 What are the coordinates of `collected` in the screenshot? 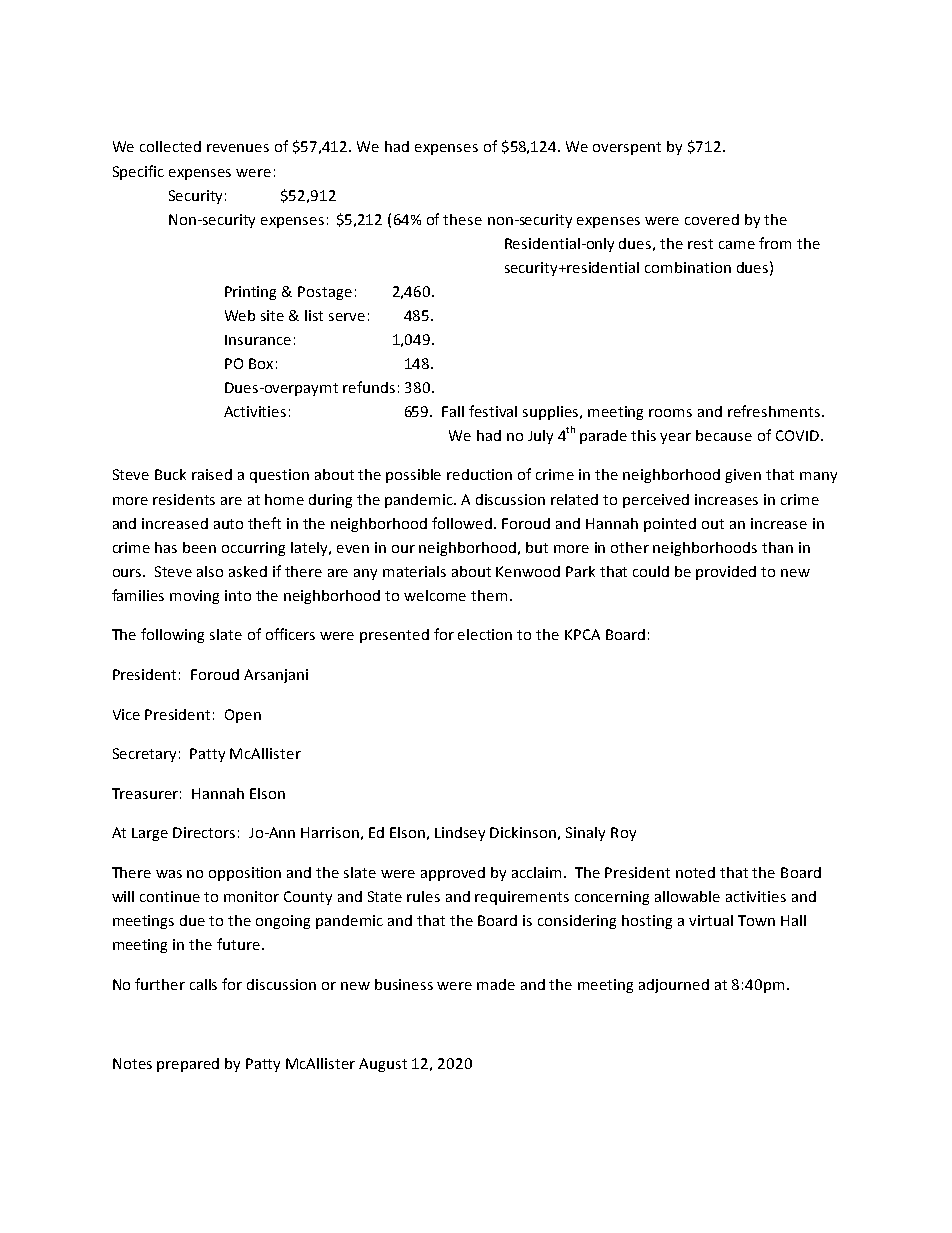 It's located at (170, 146).
